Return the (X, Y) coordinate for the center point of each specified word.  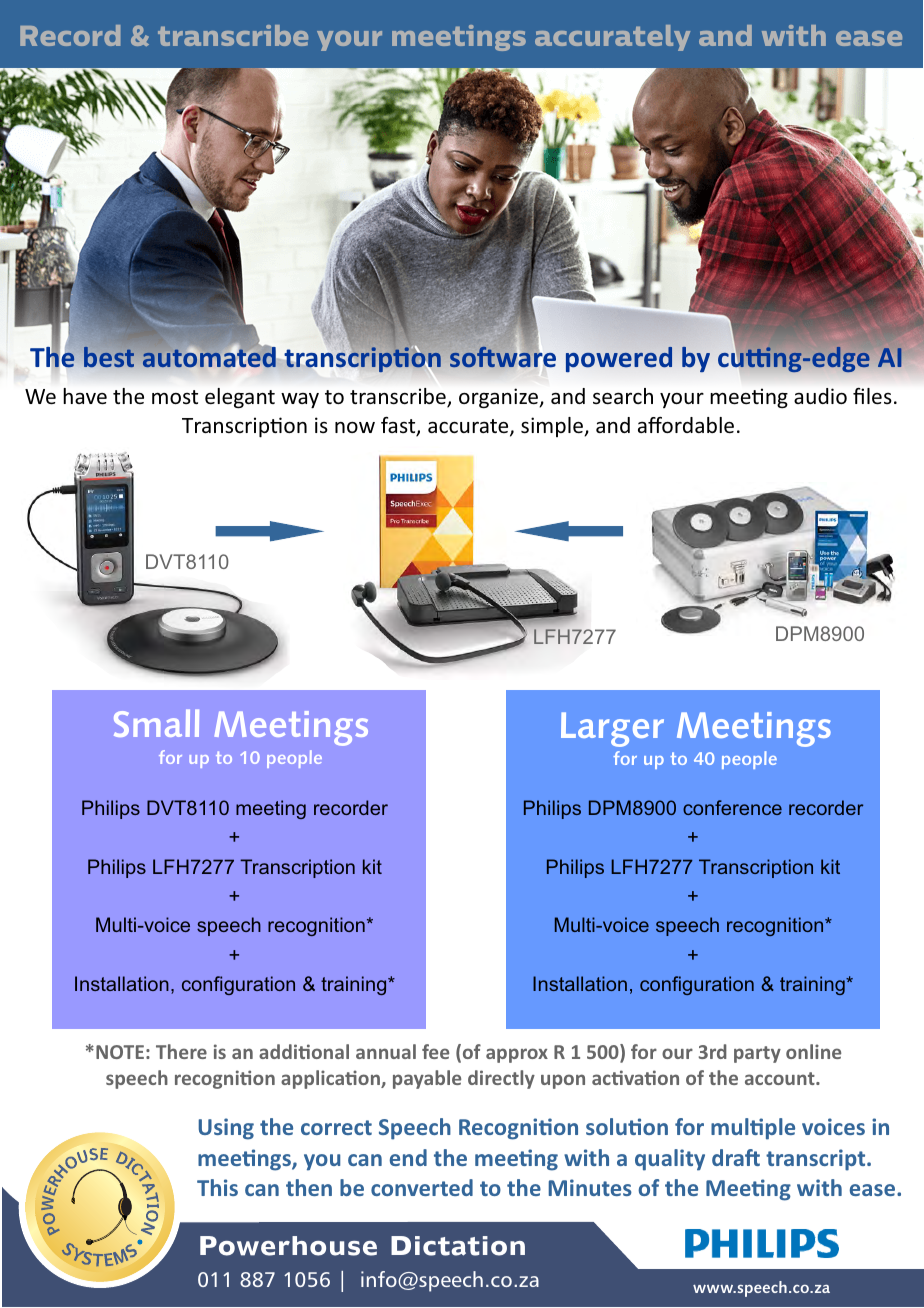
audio (820, 396)
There (181, 1051)
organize (499, 398)
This (217, 1187)
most (175, 397)
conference (732, 807)
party (757, 1054)
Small (156, 723)
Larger (612, 729)
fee (435, 1051)
